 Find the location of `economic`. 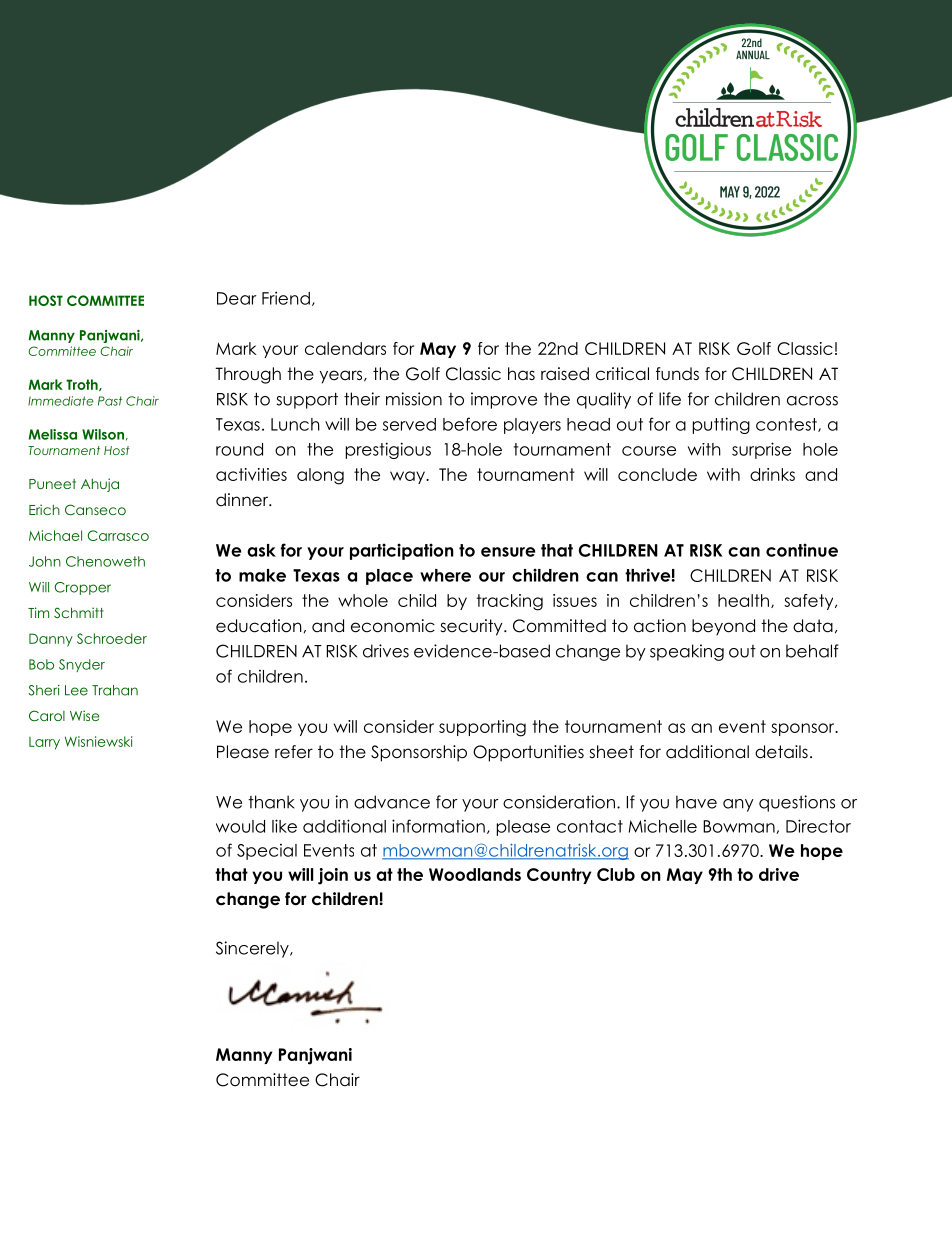

economic is located at coordinates (393, 626).
